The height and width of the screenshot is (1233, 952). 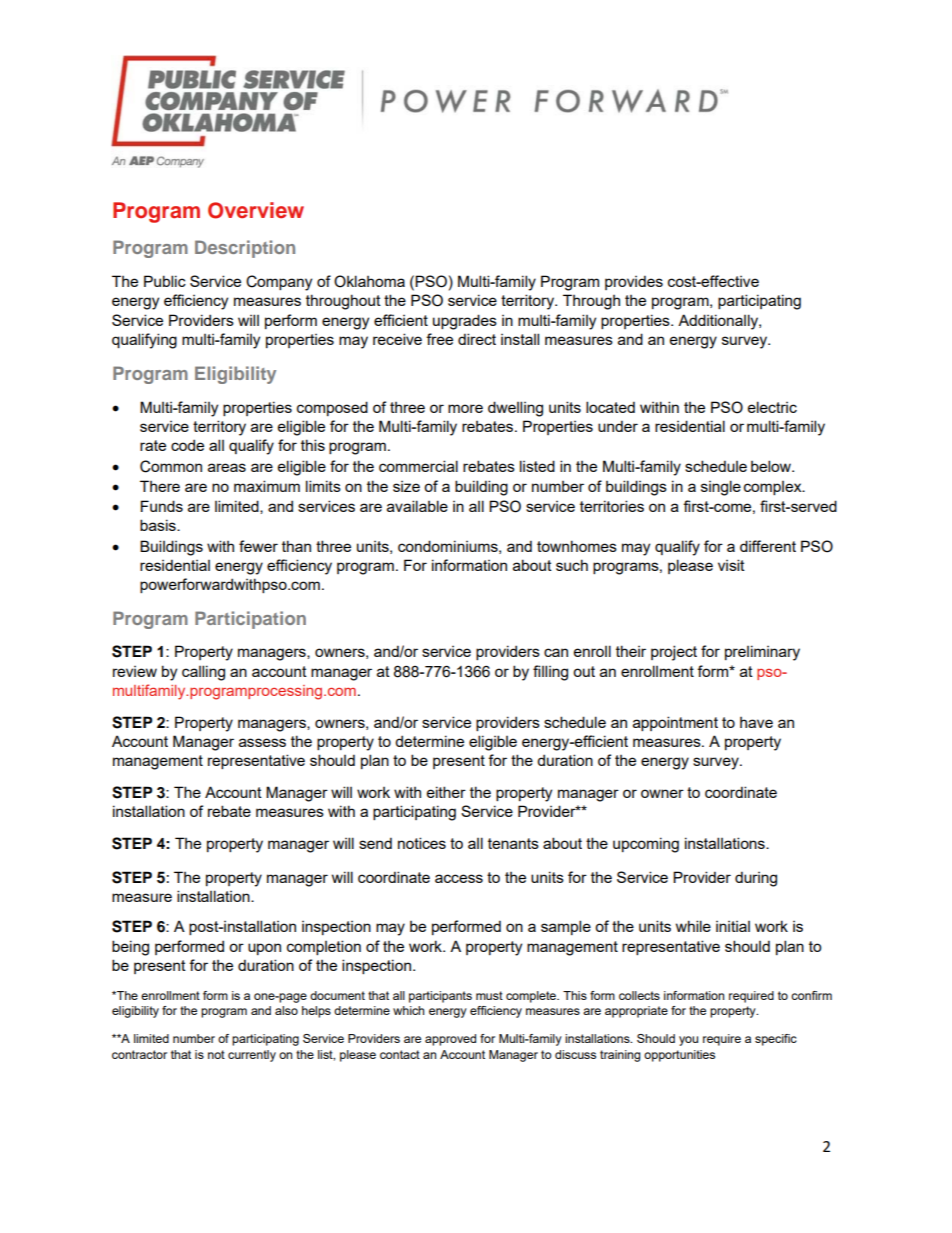 I want to click on approved, so click(x=450, y=1040).
